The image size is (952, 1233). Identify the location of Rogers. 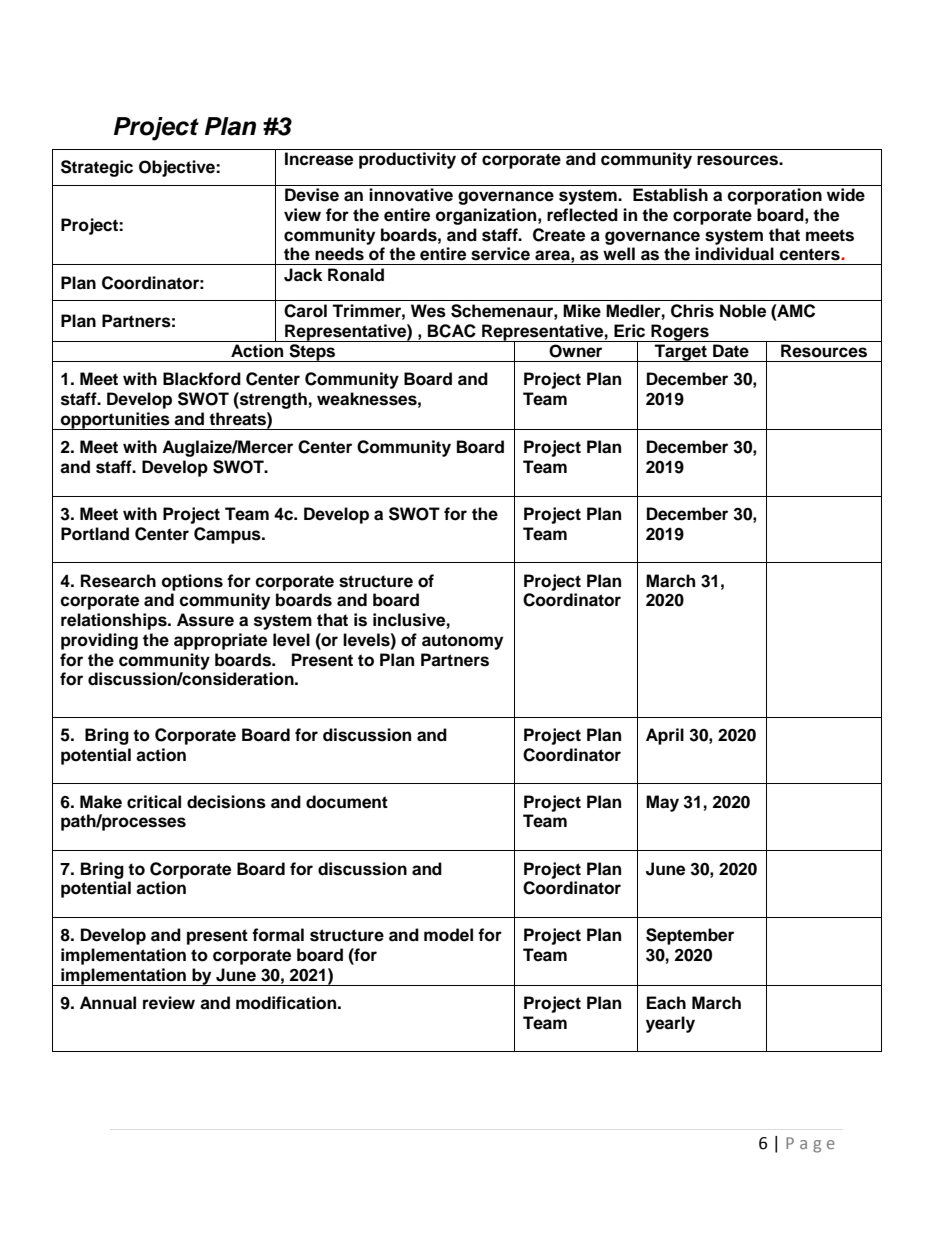
(680, 333).
